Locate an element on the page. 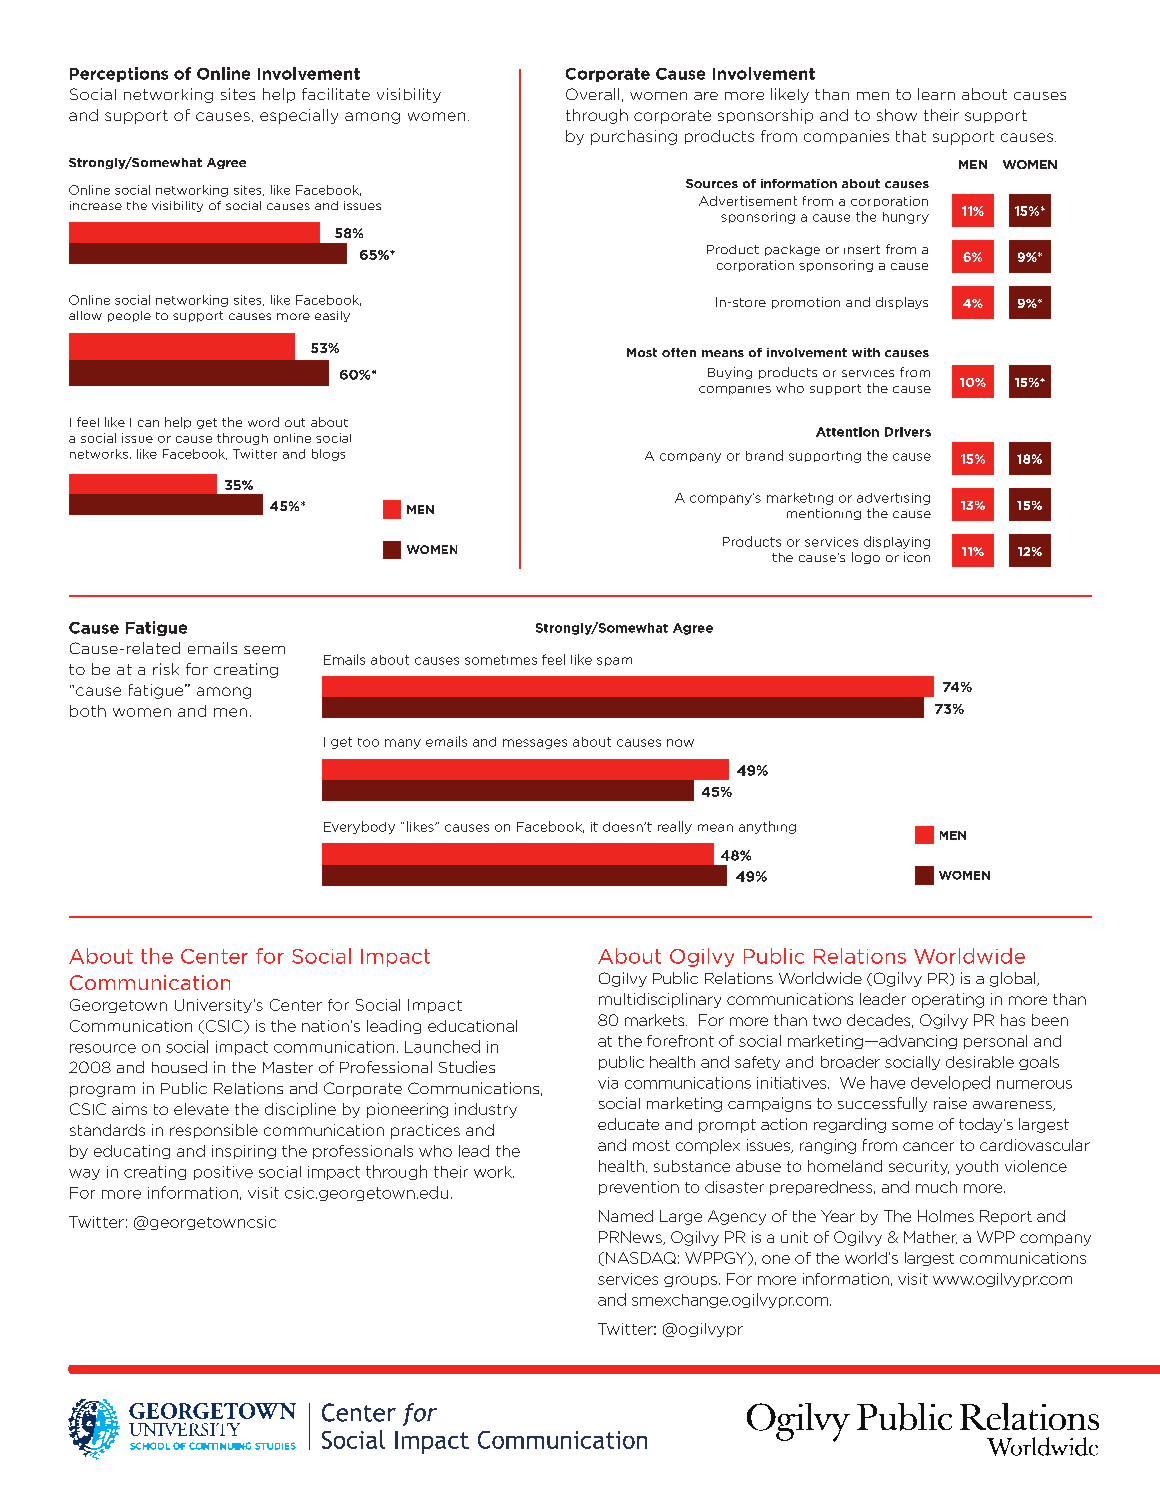 The image size is (1160, 1501). learn is located at coordinates (936, 94).
